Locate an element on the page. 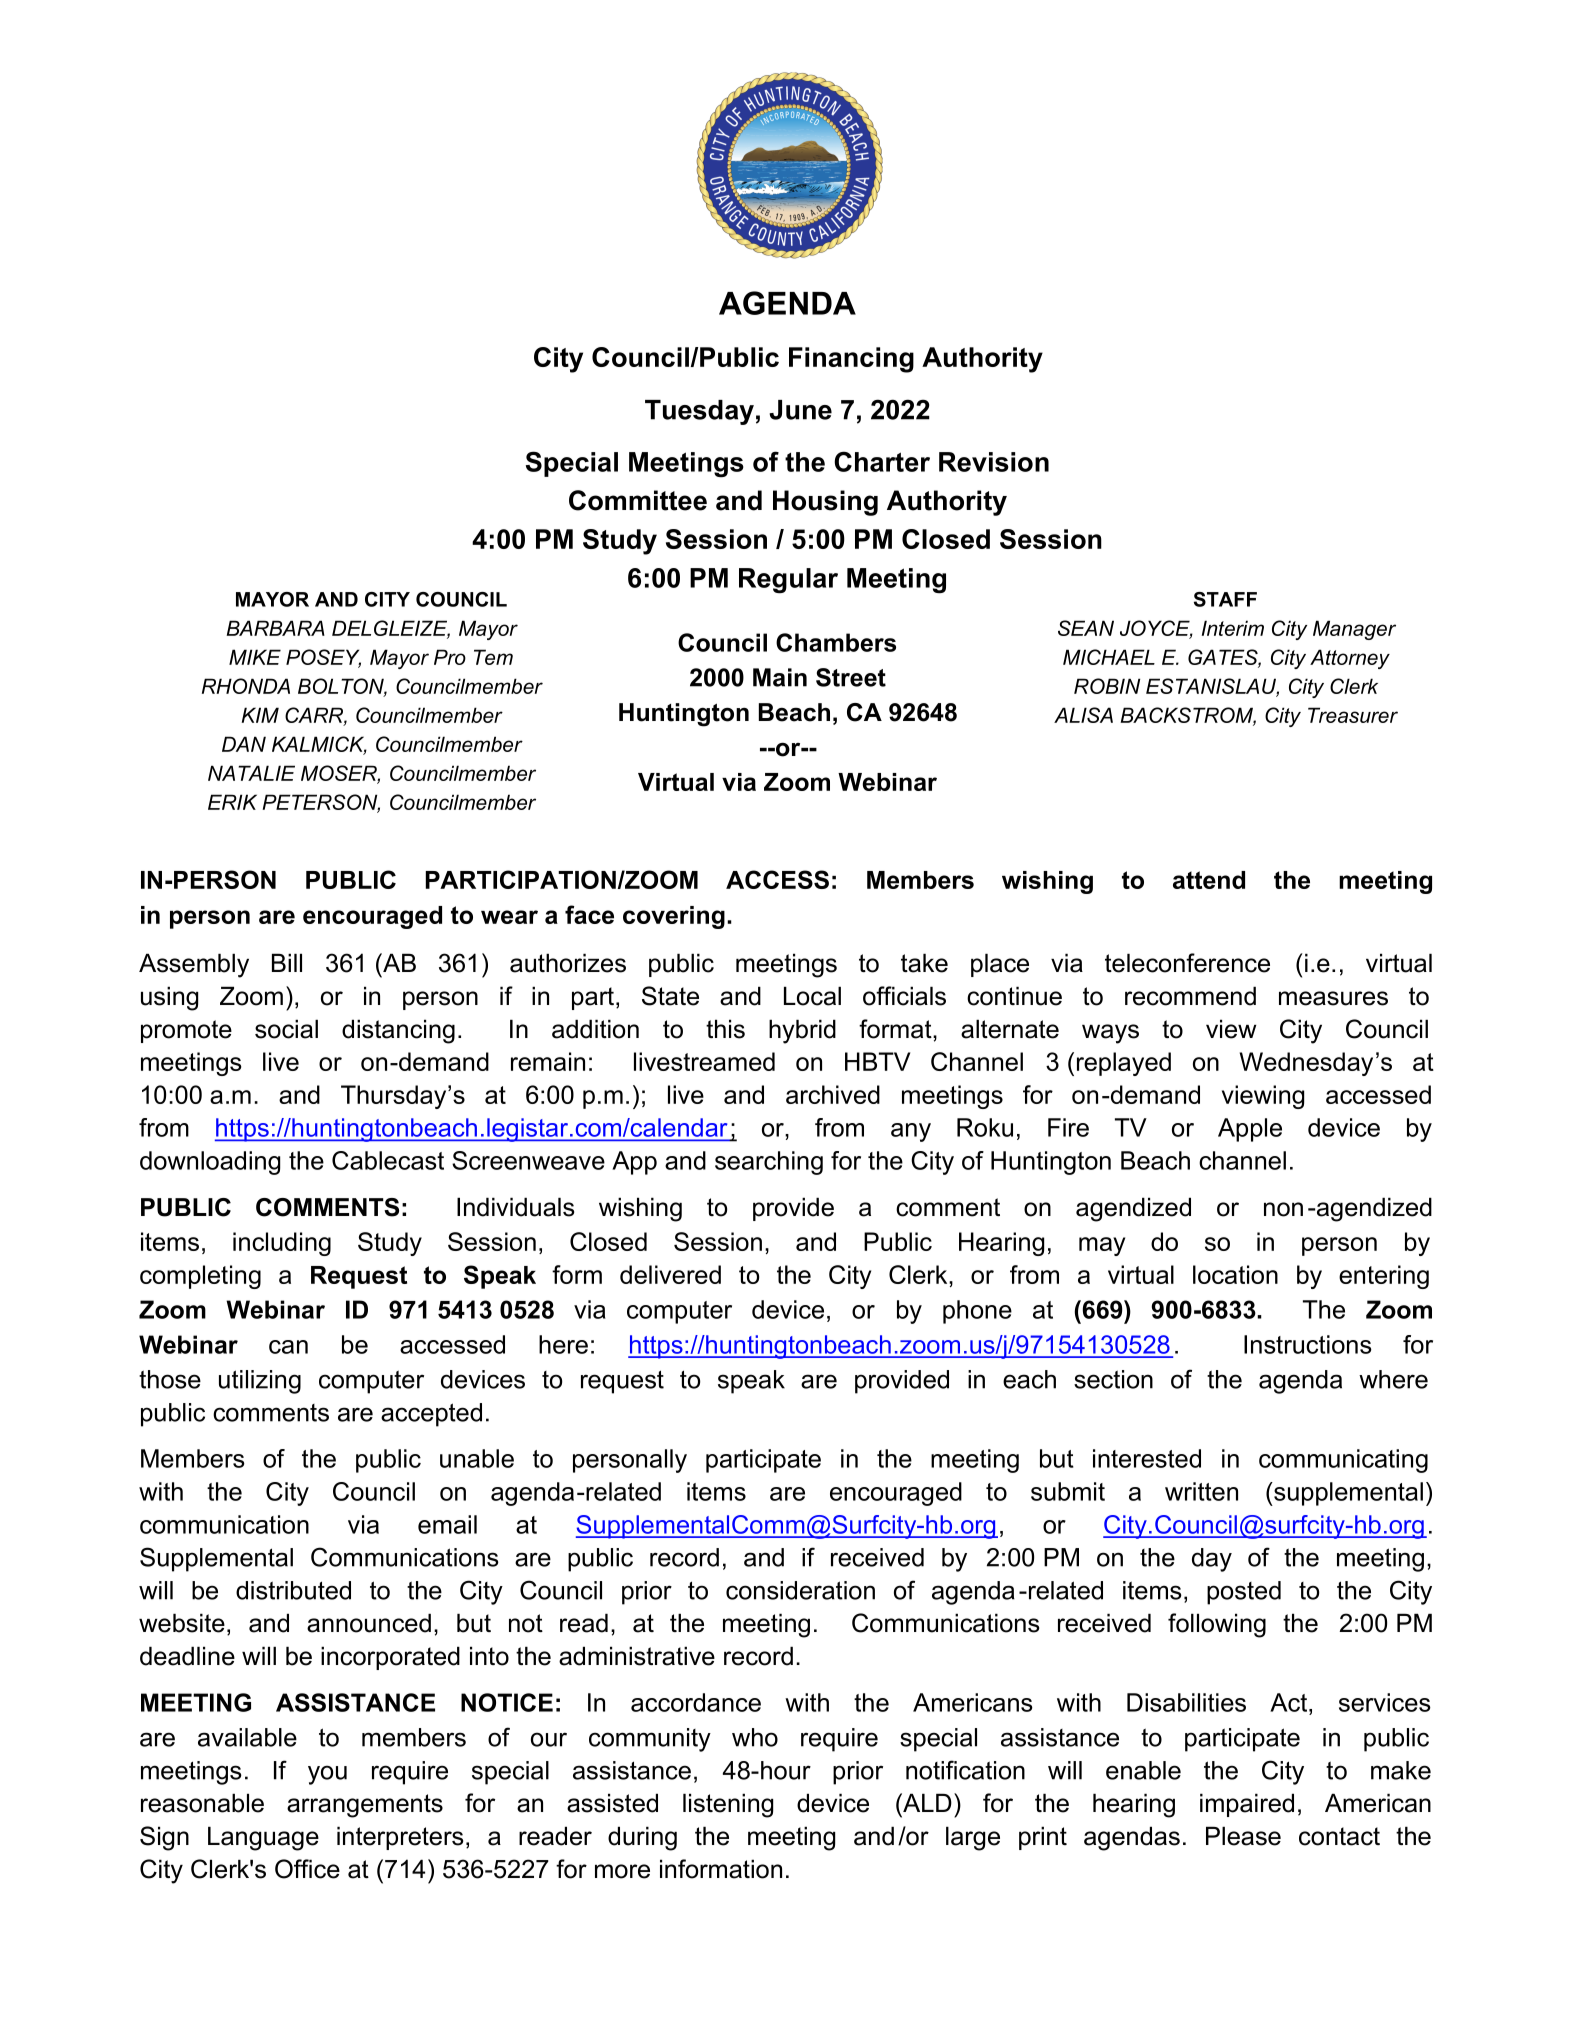 The image size is (1579, 2044). Bill is located at coordinates (287, 962).
